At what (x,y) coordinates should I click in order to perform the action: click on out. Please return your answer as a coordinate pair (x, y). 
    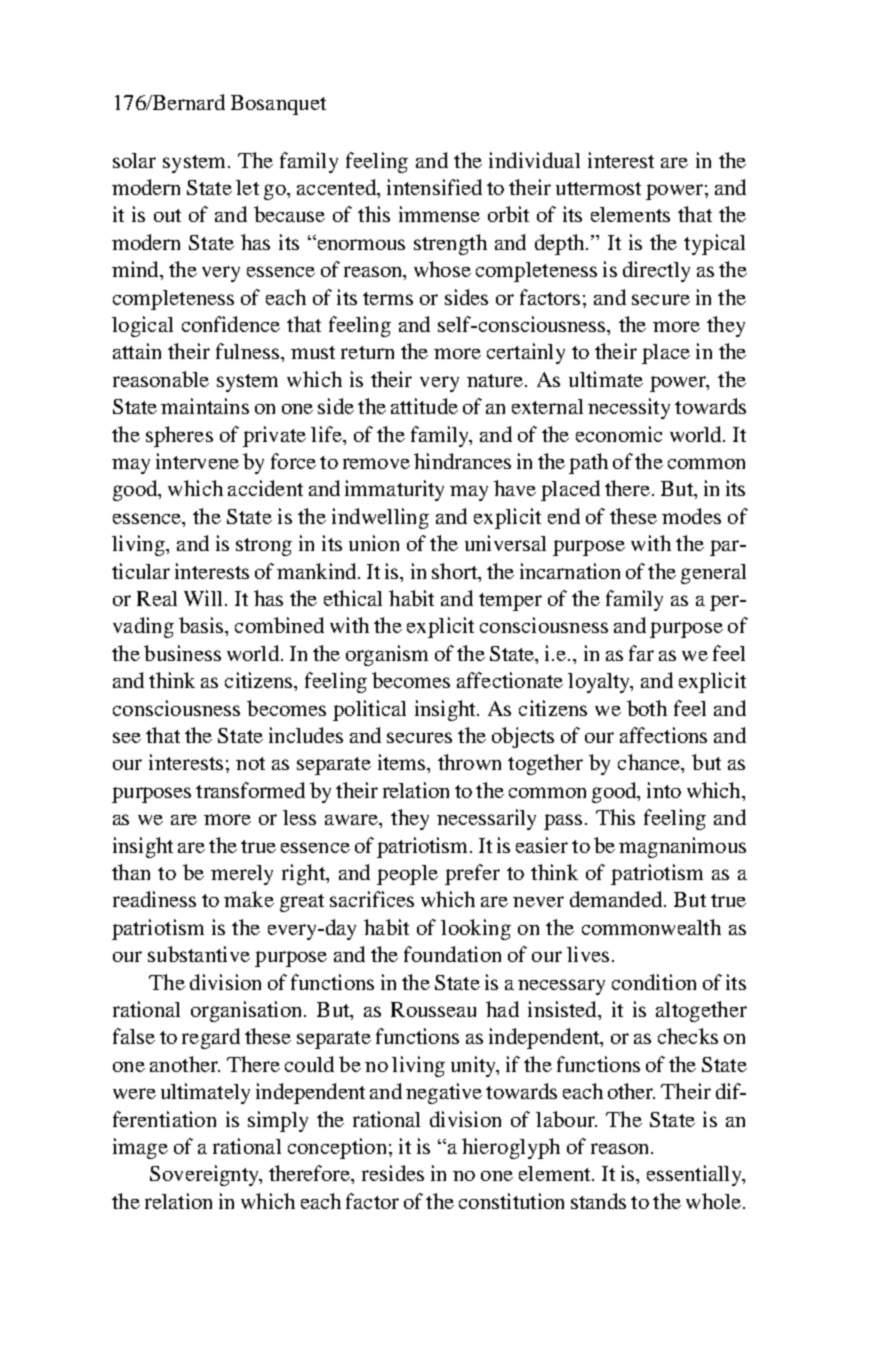
    Looking at the image, I should click on (167, 215).
